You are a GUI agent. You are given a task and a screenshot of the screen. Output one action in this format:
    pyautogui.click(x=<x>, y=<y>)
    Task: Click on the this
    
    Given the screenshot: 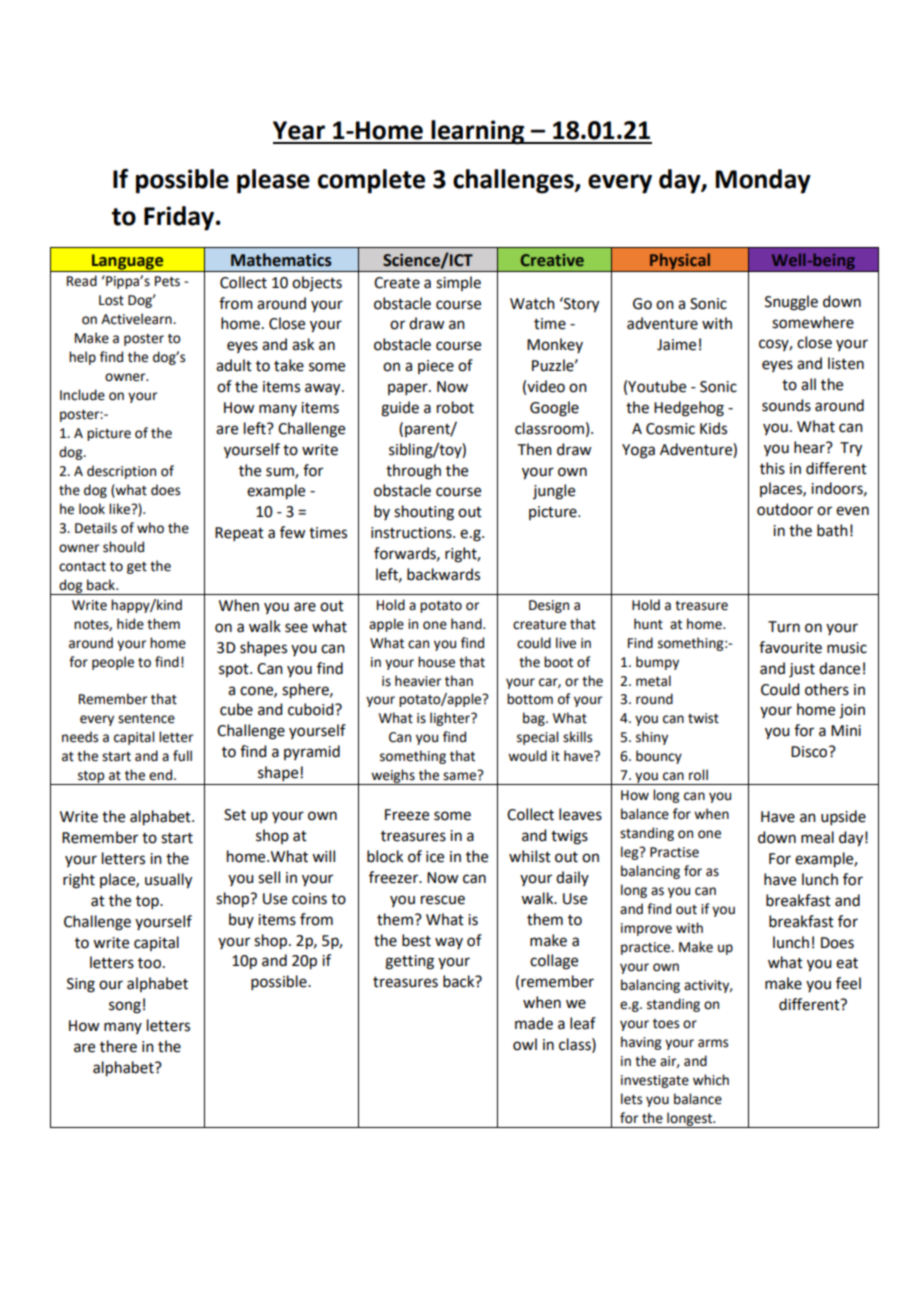 What is the action you would take?
    pyautogui.click(x=772, y=468)
